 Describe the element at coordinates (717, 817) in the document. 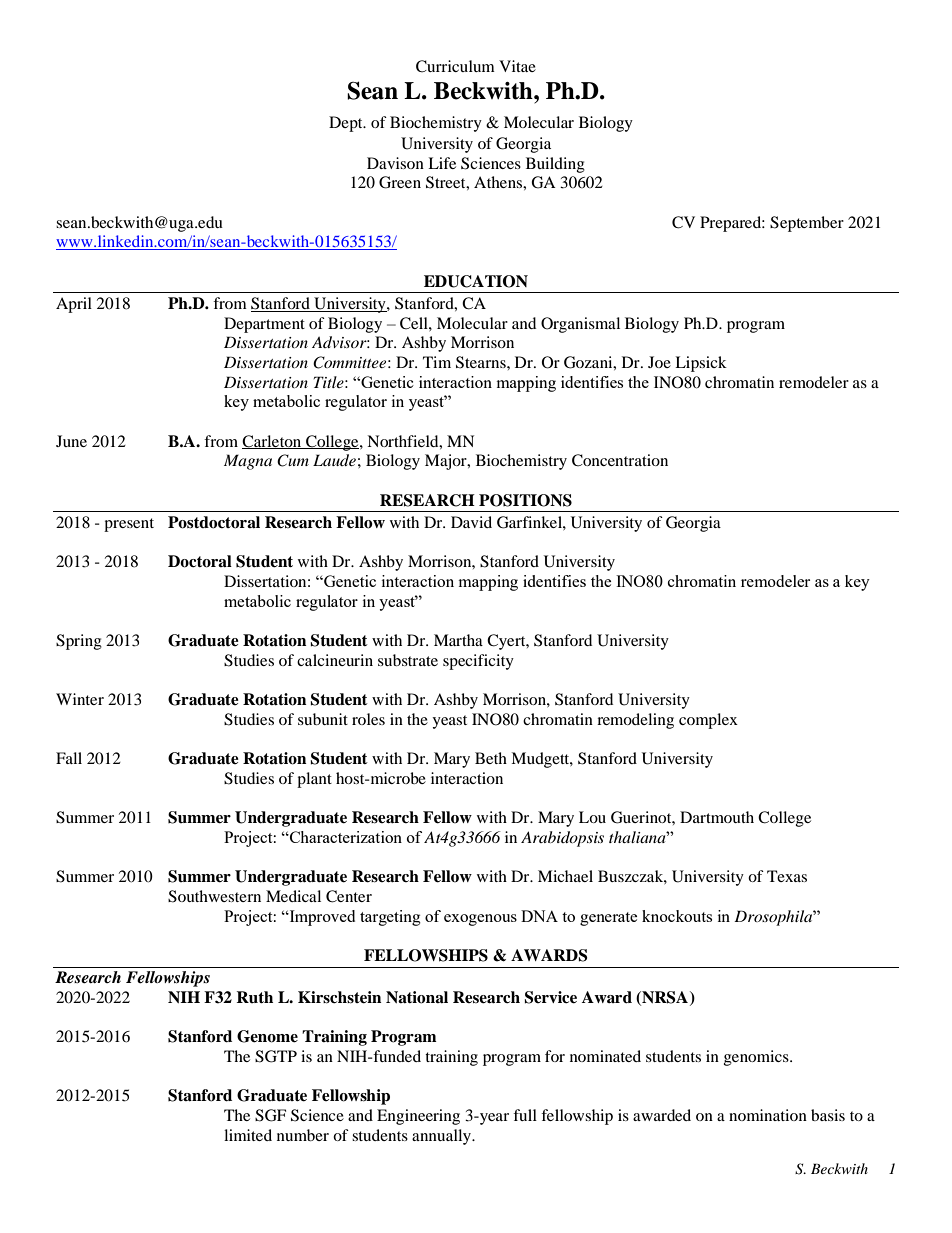

I see `Dartmouth` at that location.
